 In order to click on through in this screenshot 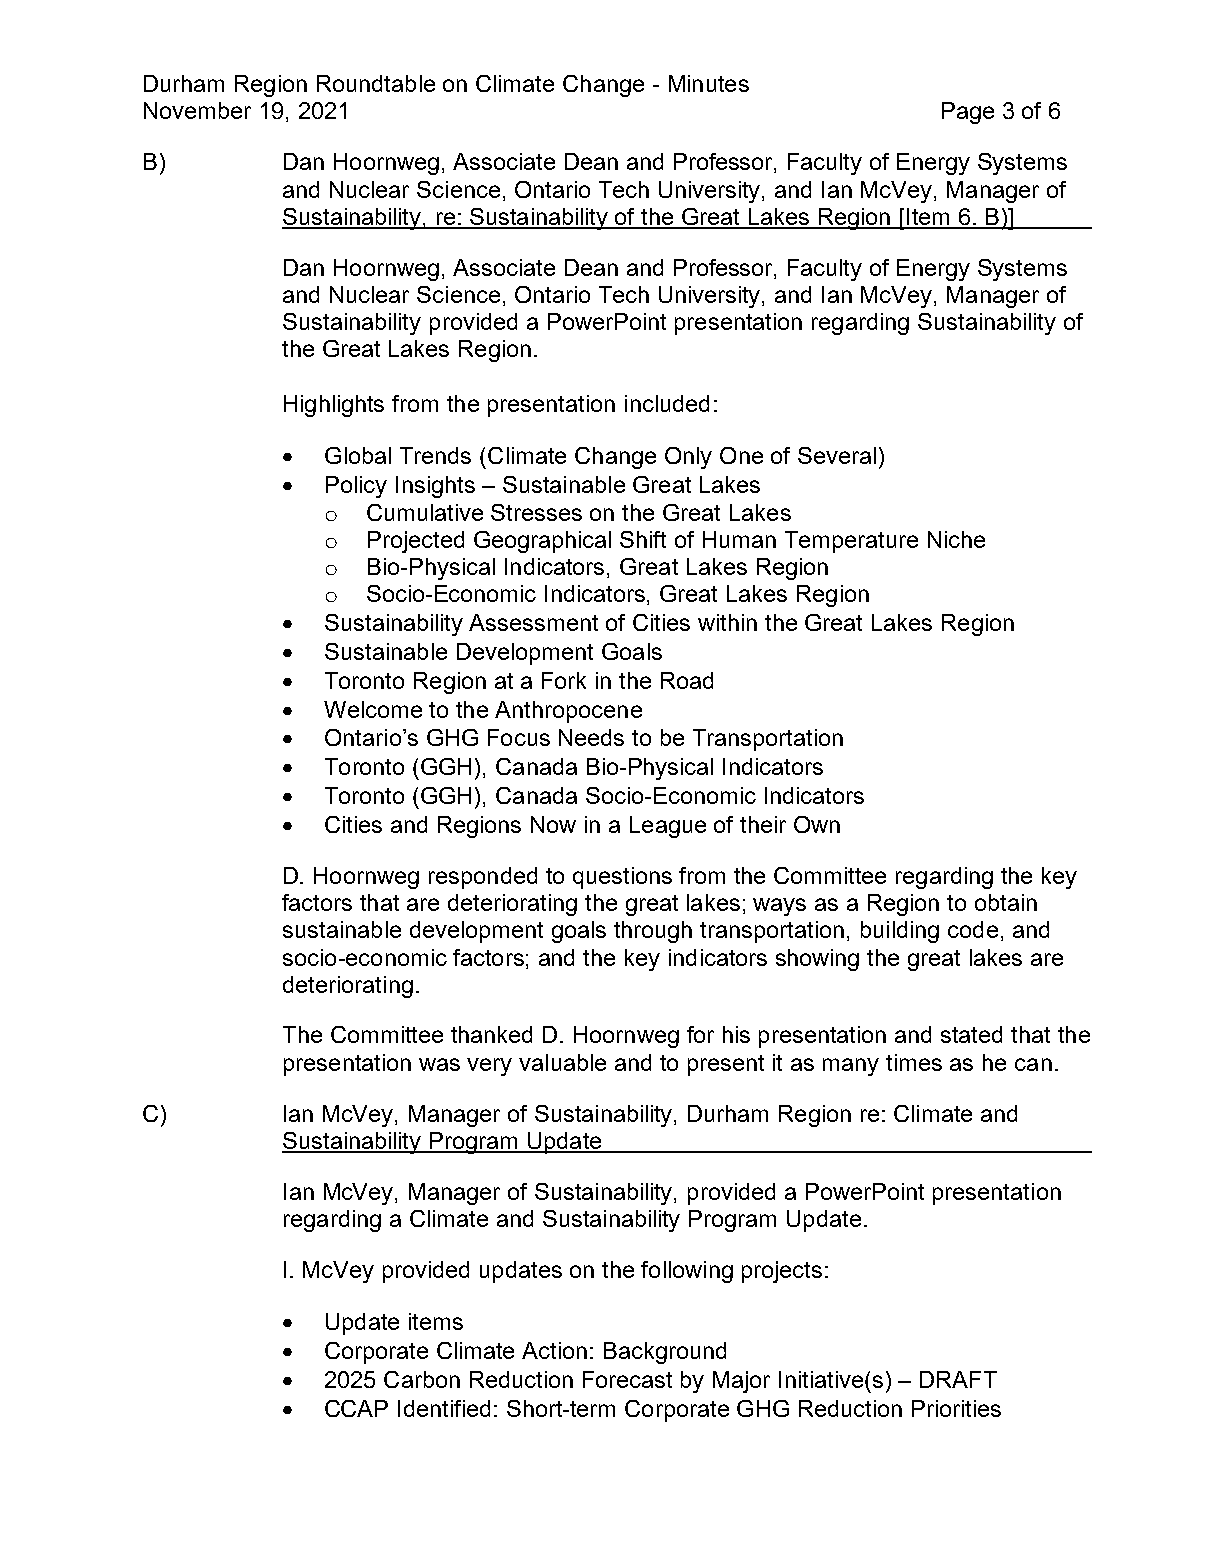, I will do `click(653, 932)`.
